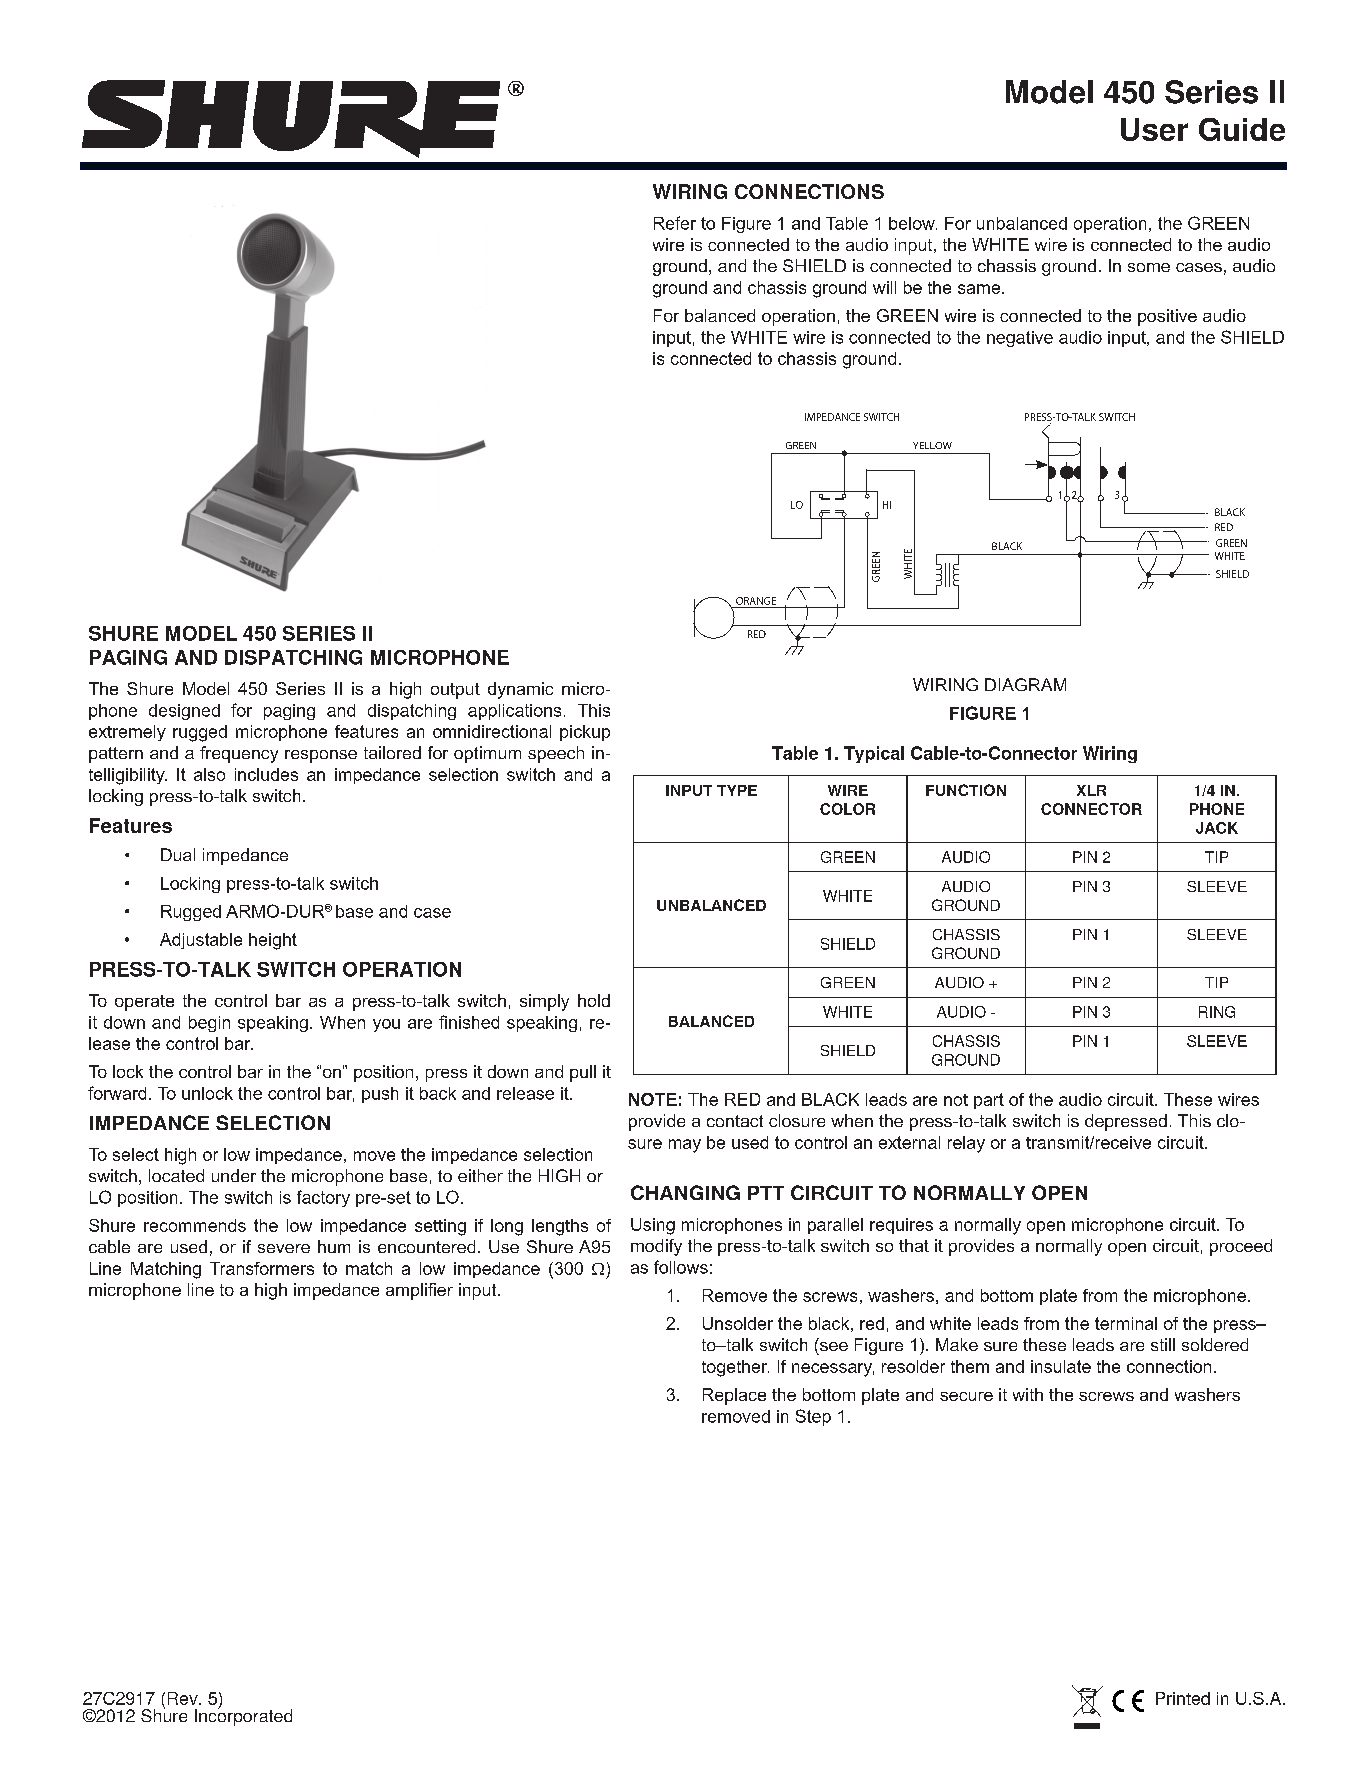 Image resolution: width=1367 pixels, height=1770 pixels. I want to click on User, so click(1154, 129).
